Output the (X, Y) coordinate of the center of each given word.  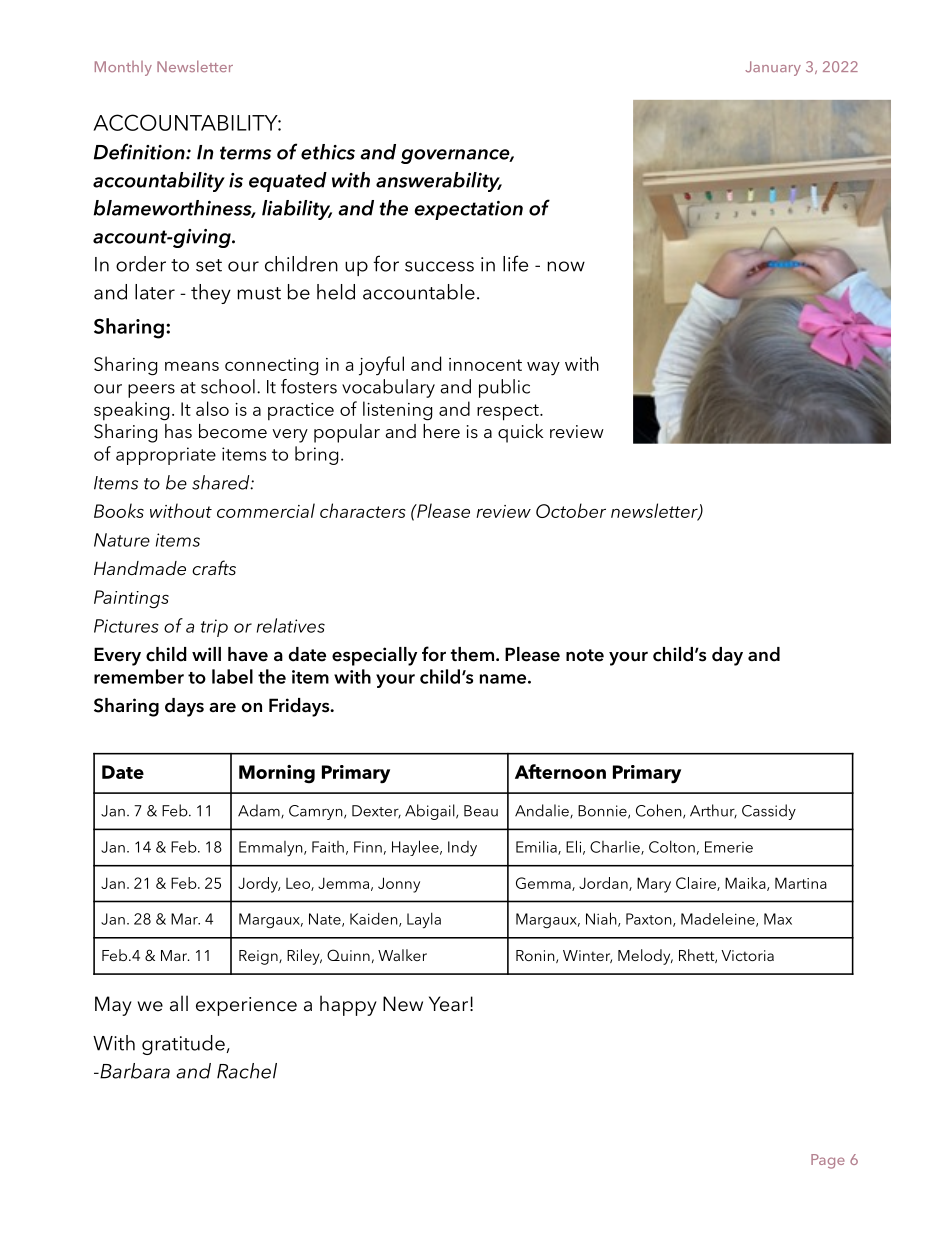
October (571, 510)
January (773, 68)
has (178, 431)
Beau (481, 811)
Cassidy (769, 812)
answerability (439, 182)
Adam (260, 811)
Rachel (247, 1071)
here (441, 431)
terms (245, 153)
